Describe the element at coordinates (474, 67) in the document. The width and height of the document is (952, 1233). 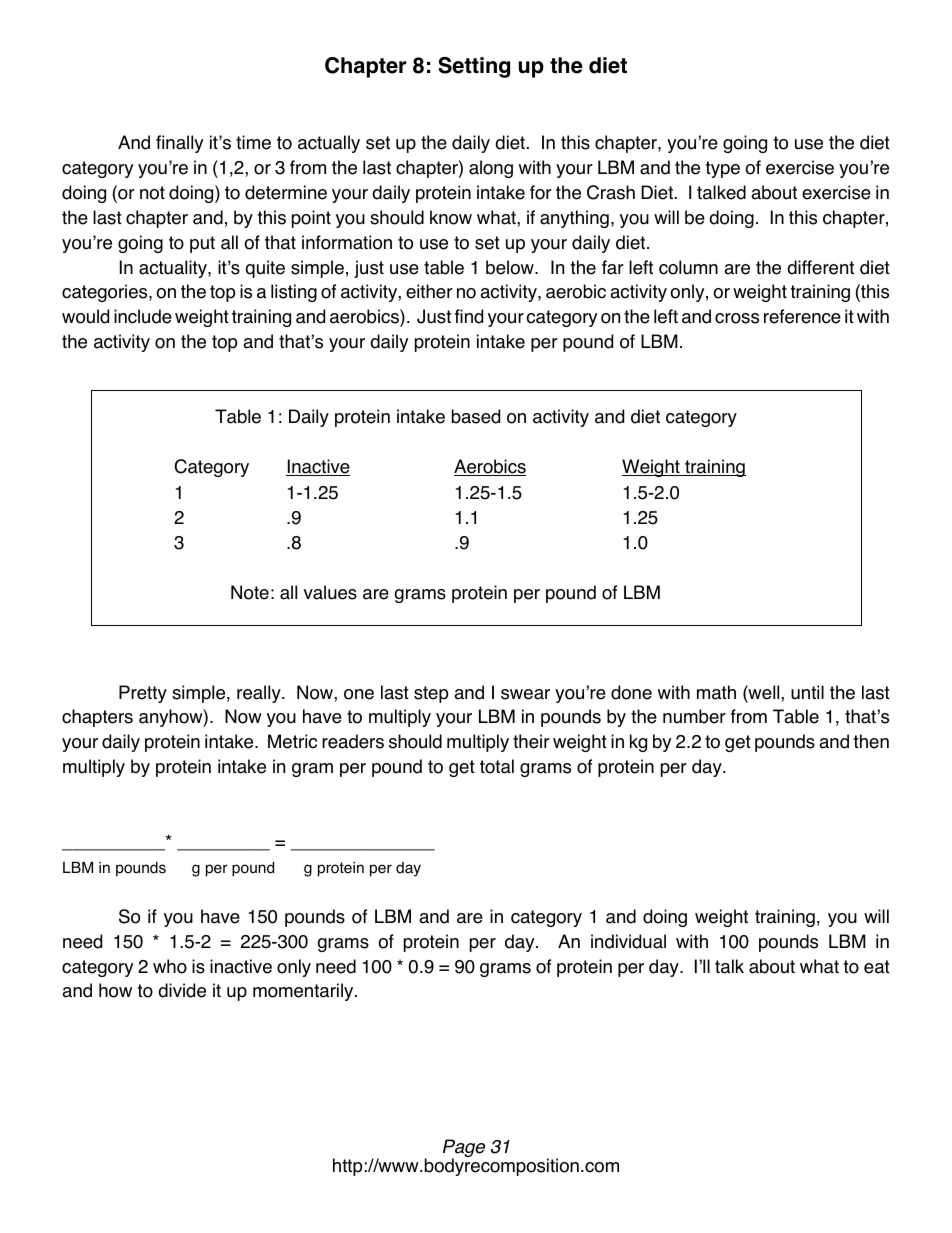
I see `Setting` at that location.
